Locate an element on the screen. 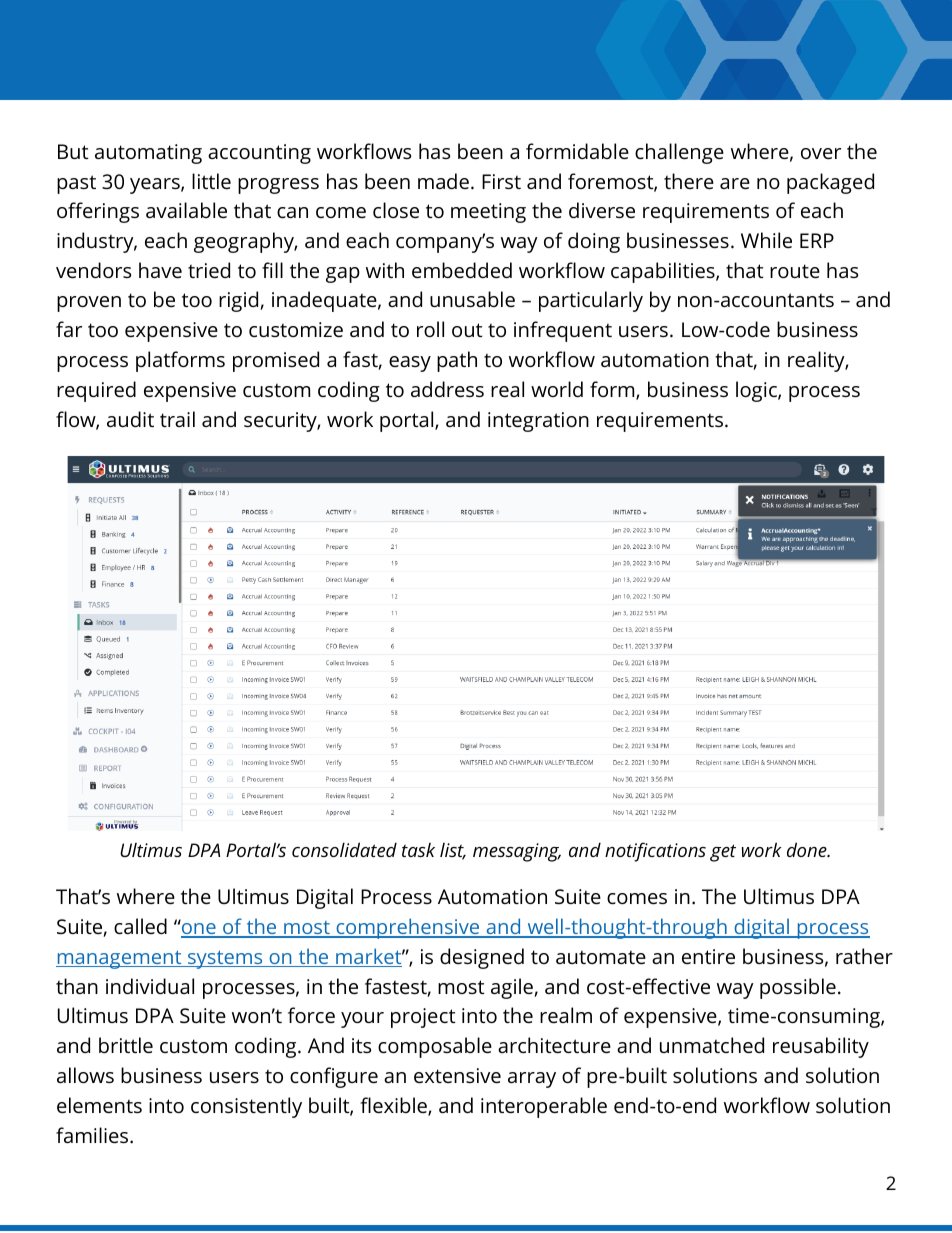 The height and width of the screenshot is (1233, 952). extensive is located at coordinates (457, 1076).
